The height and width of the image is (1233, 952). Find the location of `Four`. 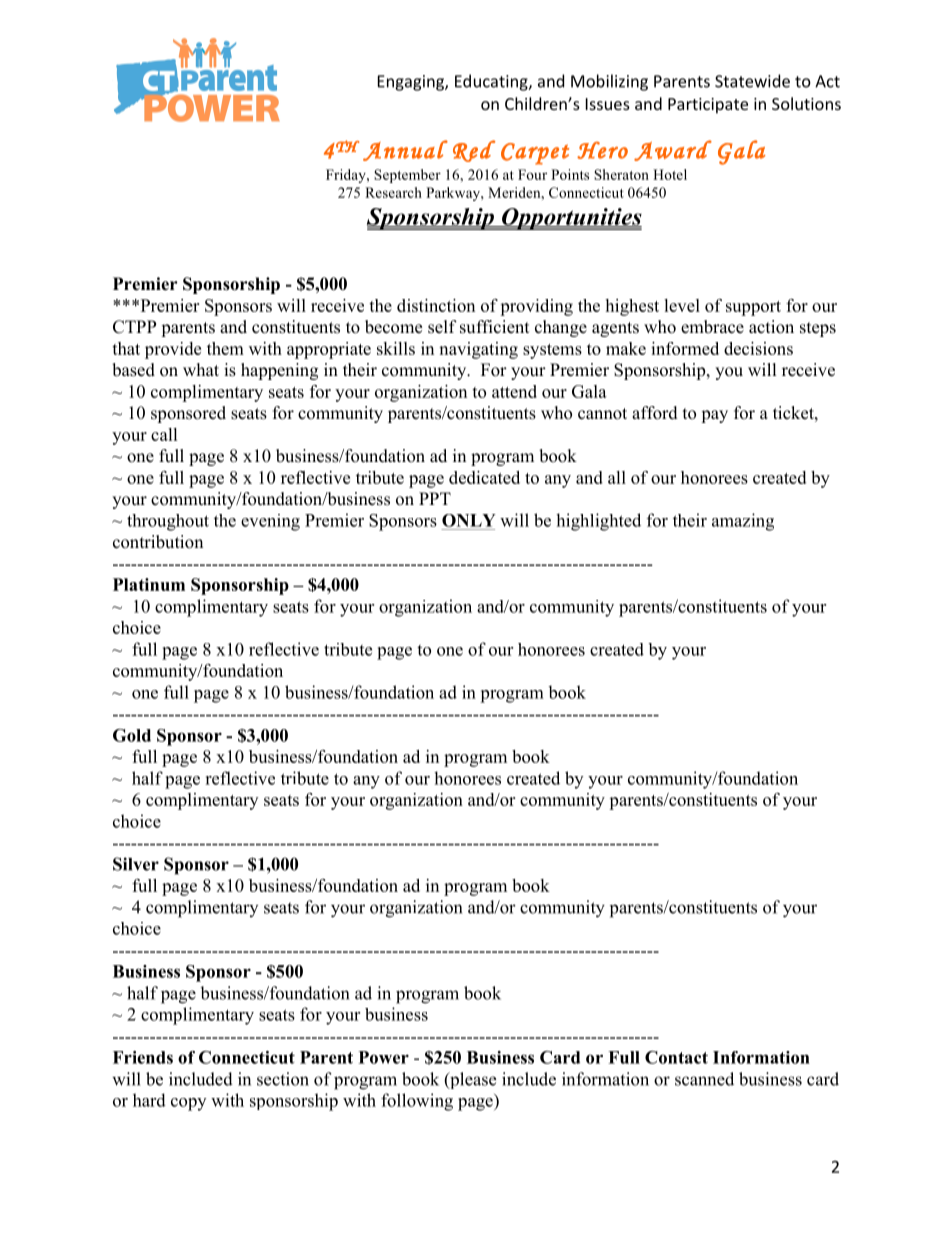

Four is located at coordinates (532, 174).
